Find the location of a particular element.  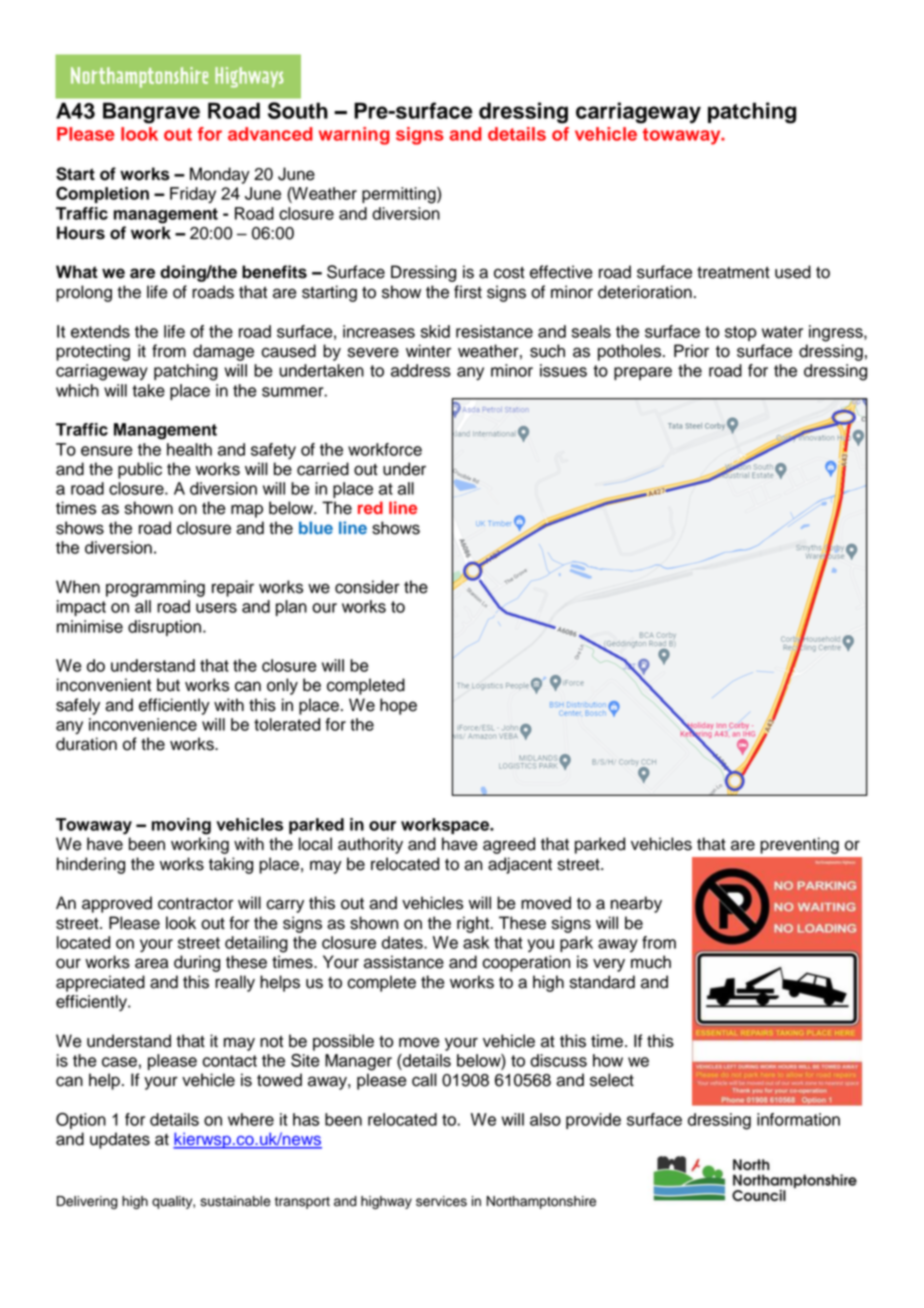

agreed is located at coordinates (509, 845).
